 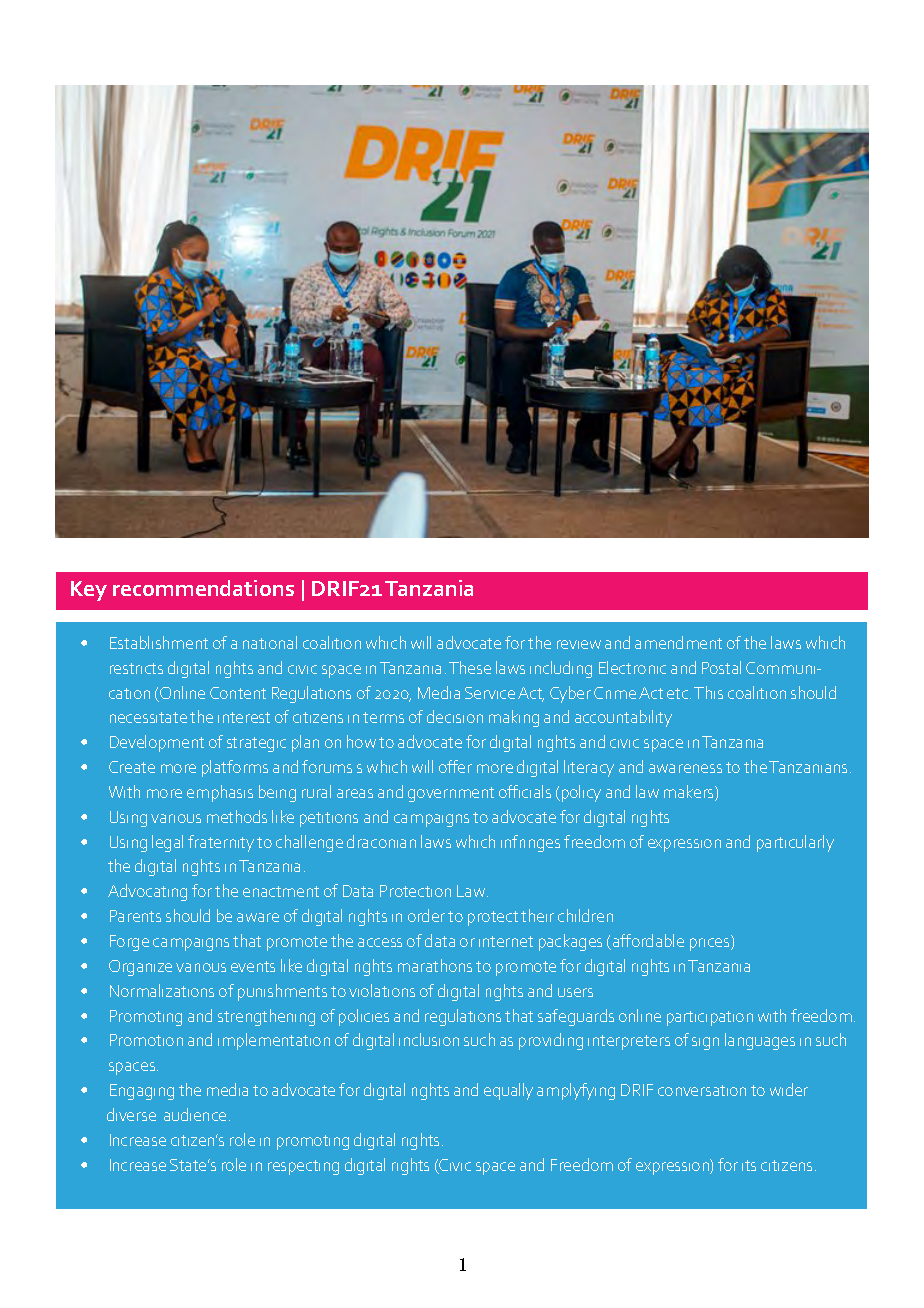 What do you see at coordinates (749, 1165) in the screenshot?
I see `its` at bounding box center [749, 1165].
